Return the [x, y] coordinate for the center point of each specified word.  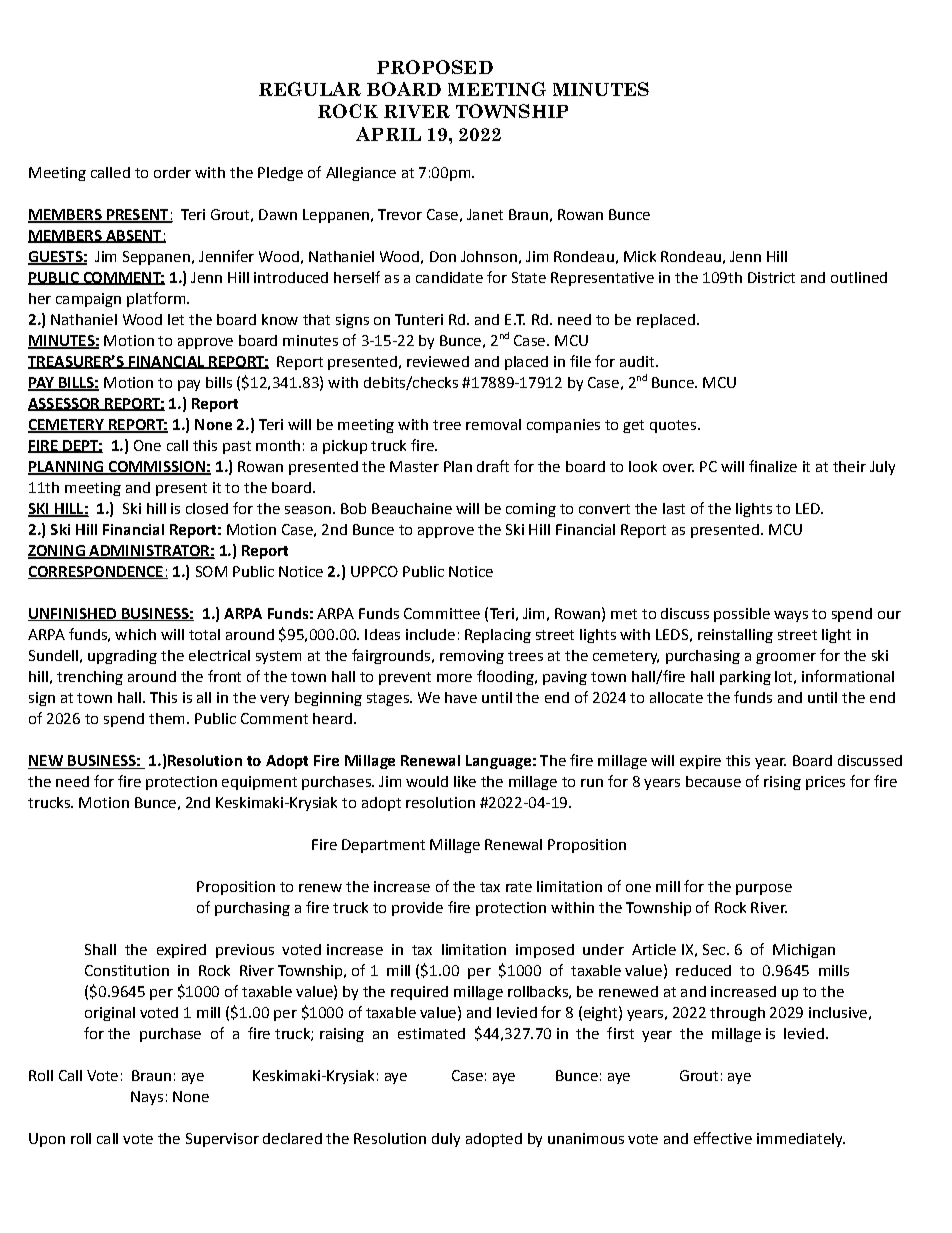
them [166, 718]
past [237, 447]
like [465, 781]
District [771, 277]
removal [493, 424]
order [172, 172]
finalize [773, 466]
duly [446, 1140]
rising [782, 783]
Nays [147, 1098]
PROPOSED [435, 67]
